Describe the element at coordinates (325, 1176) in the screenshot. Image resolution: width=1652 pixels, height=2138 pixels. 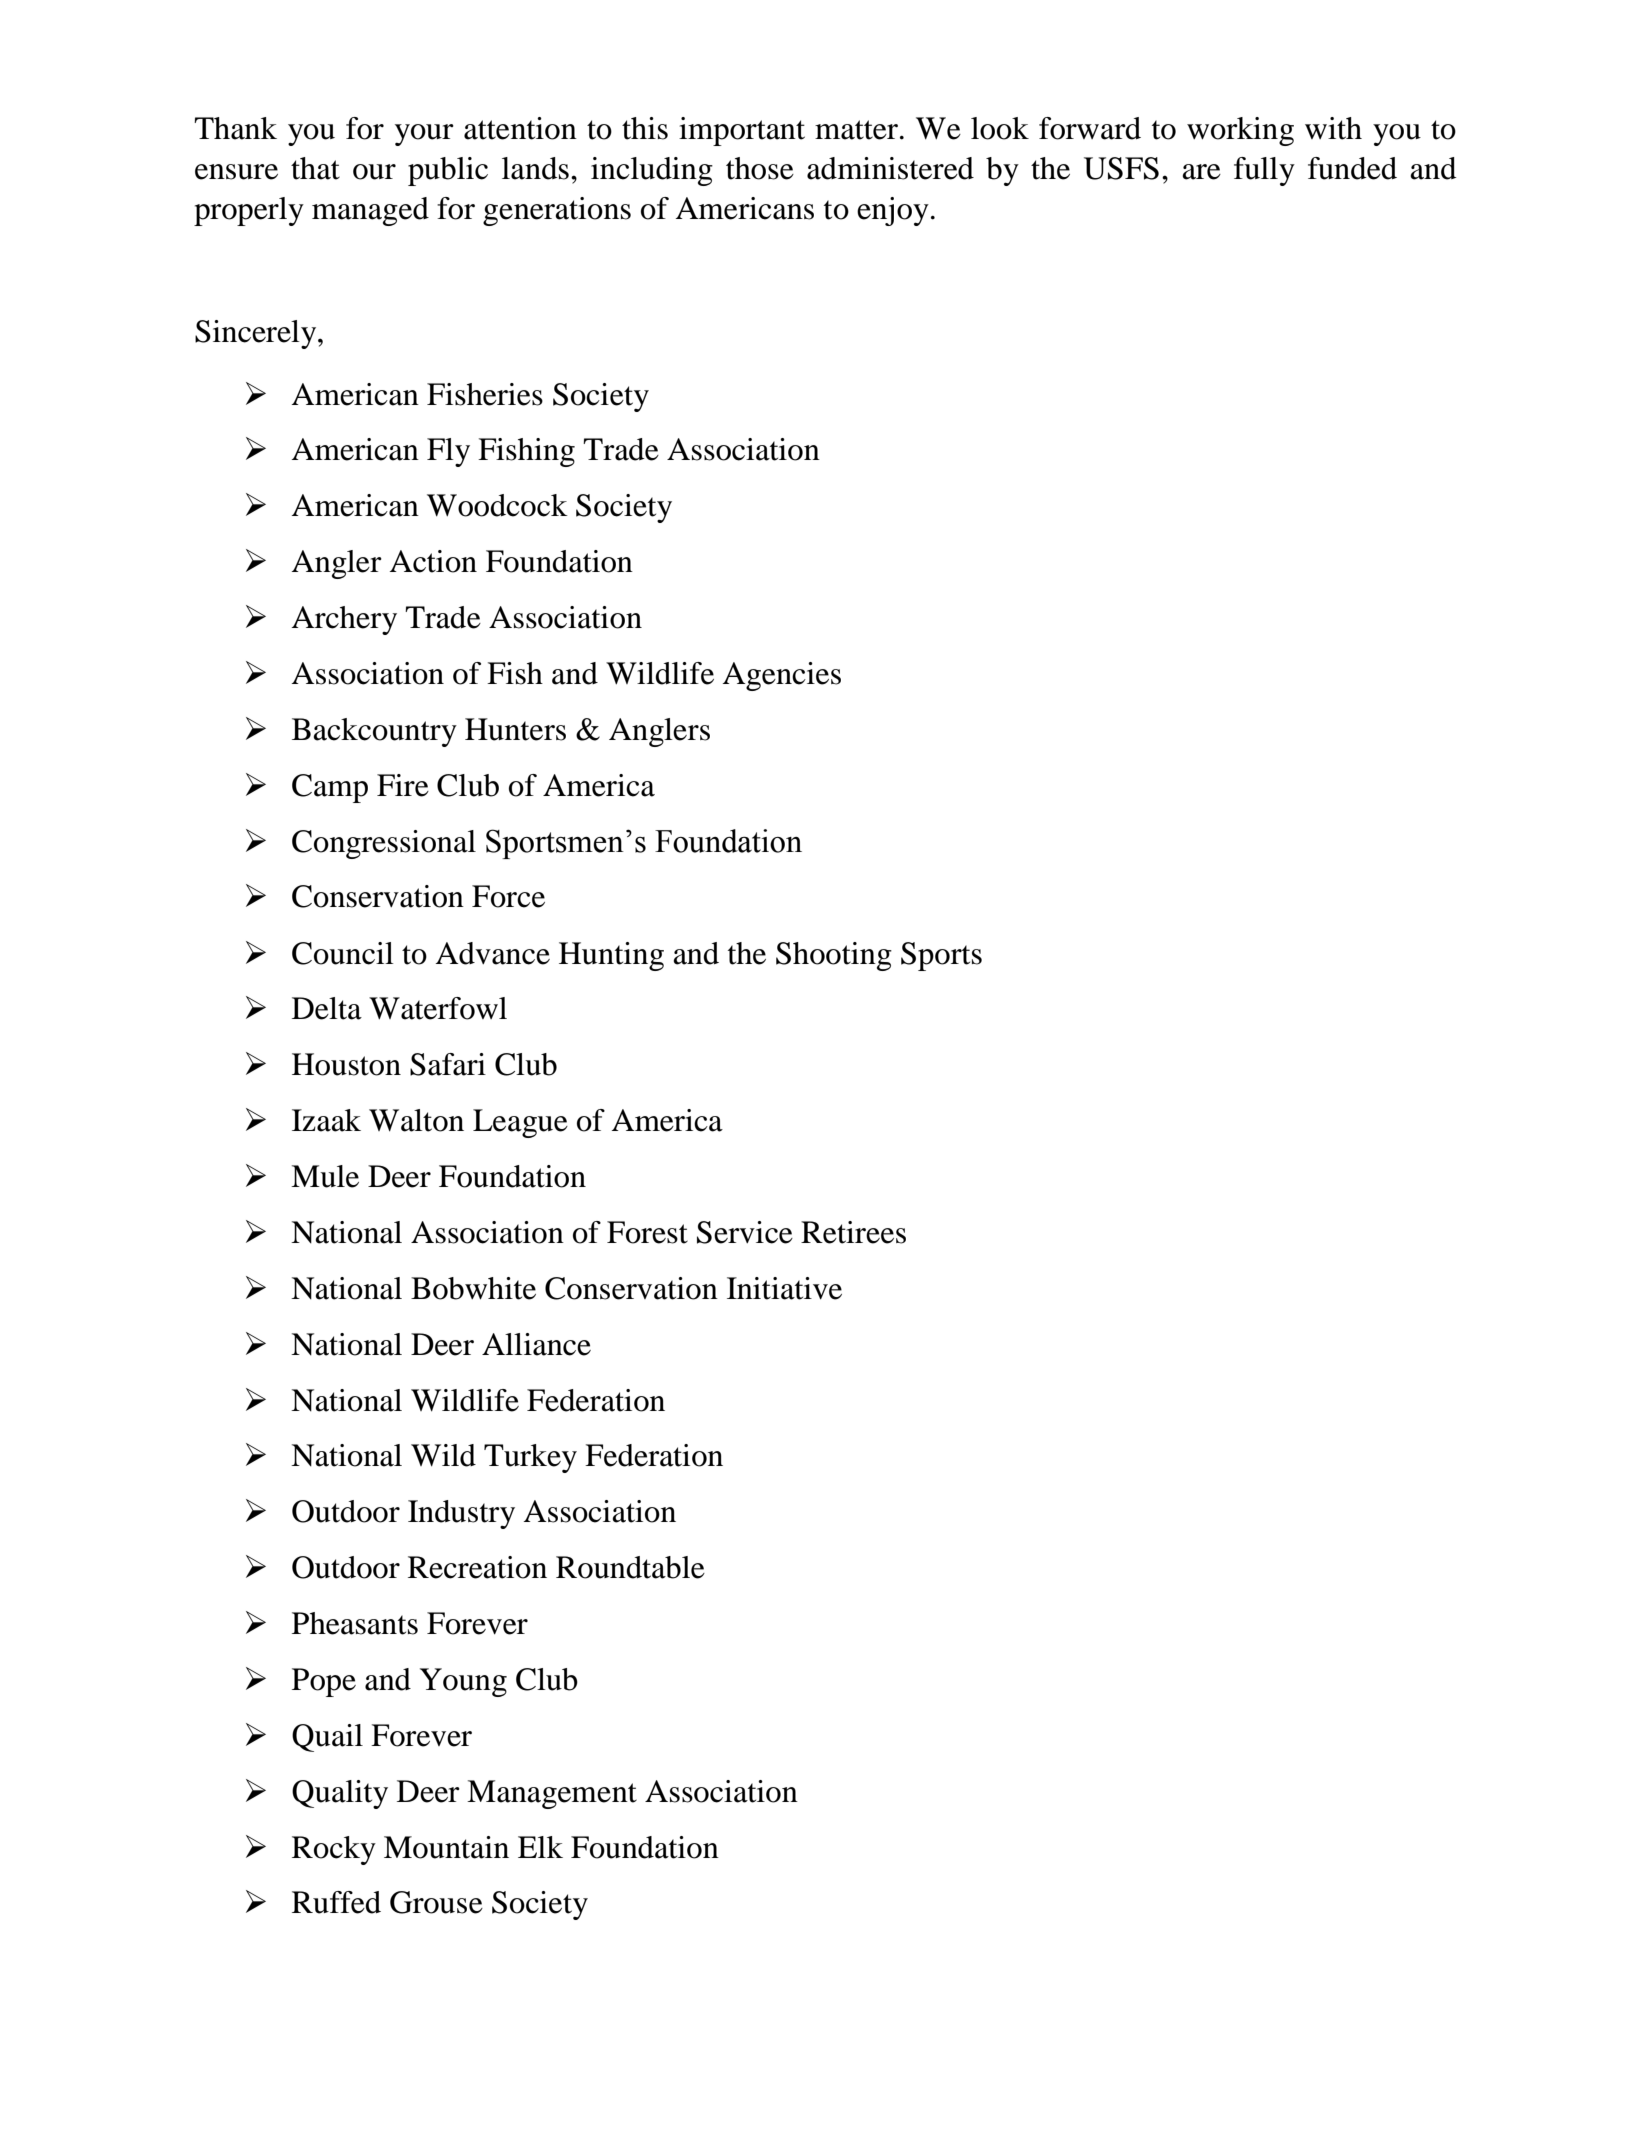
I see `Mule` at that location.
